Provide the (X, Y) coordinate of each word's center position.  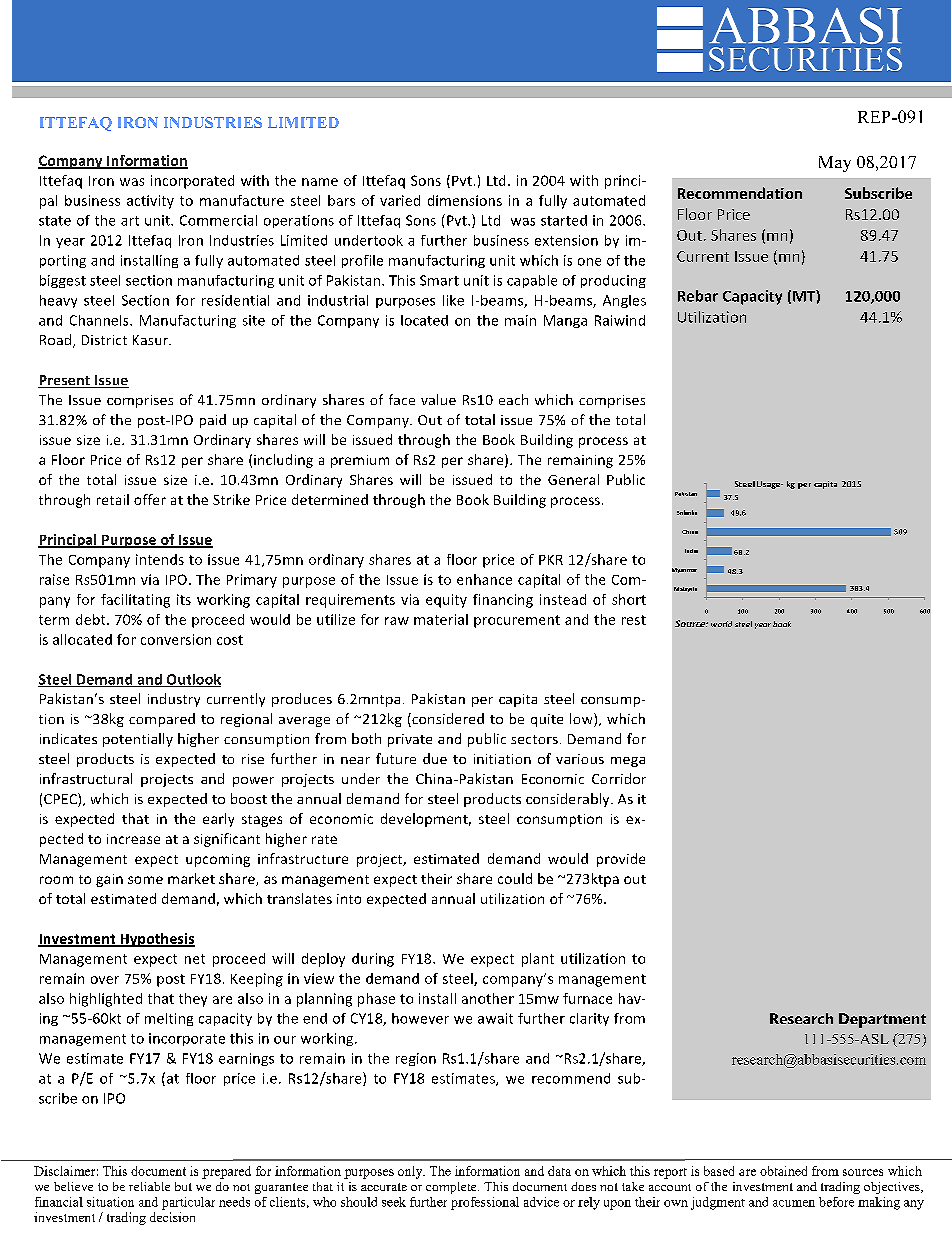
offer (150, 499)
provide (621, 860)
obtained (783, 1171)
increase (133, 839)
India (691, 551)
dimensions (465, 200)
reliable (149, 1186)
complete (452, 1188)
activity (150, 202)
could (515, 878)
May (835, 164)
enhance (484, 579)
